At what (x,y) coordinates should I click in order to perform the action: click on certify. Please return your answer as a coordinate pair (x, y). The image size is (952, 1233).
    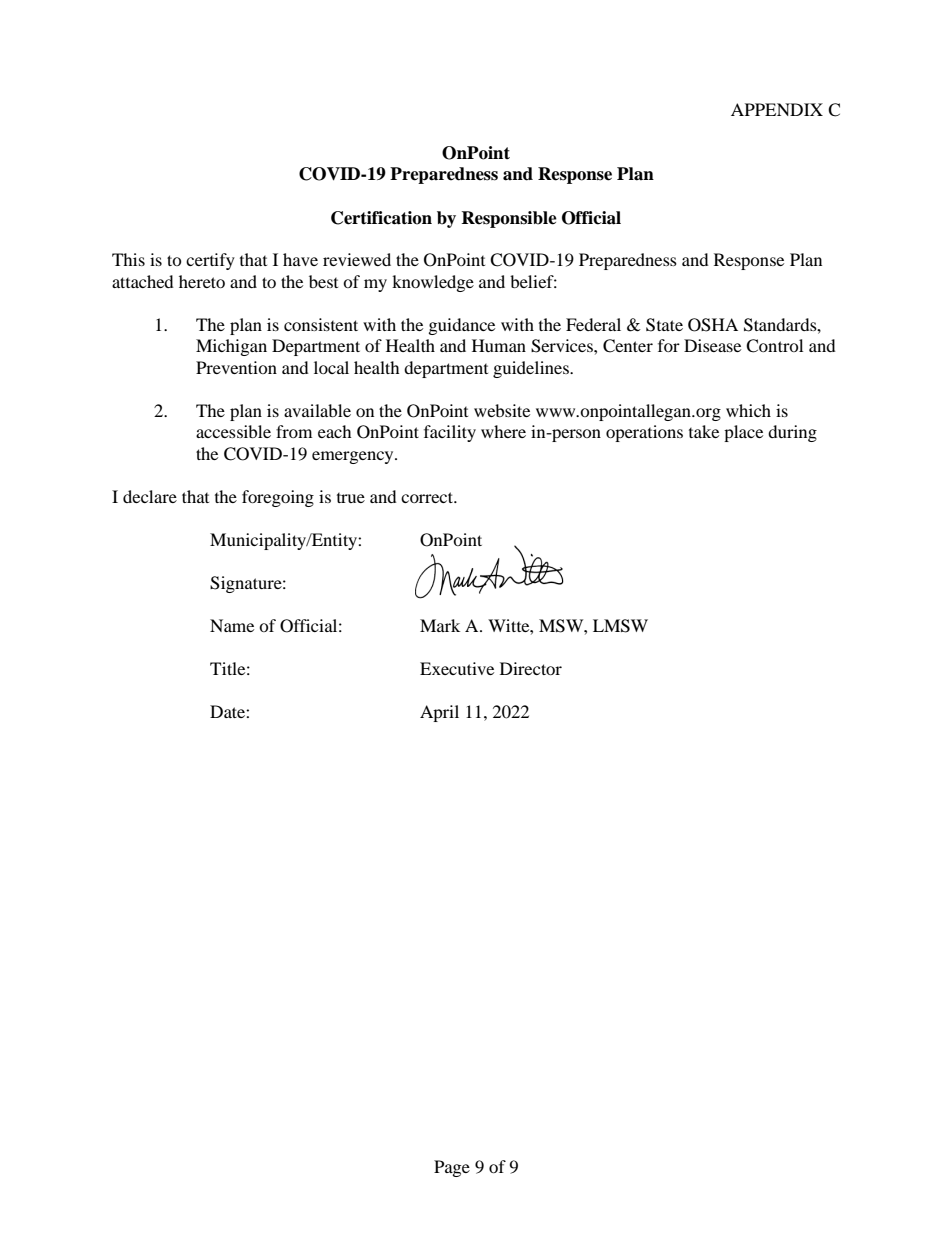
    Looking at the image, I should click on (210, 261).
